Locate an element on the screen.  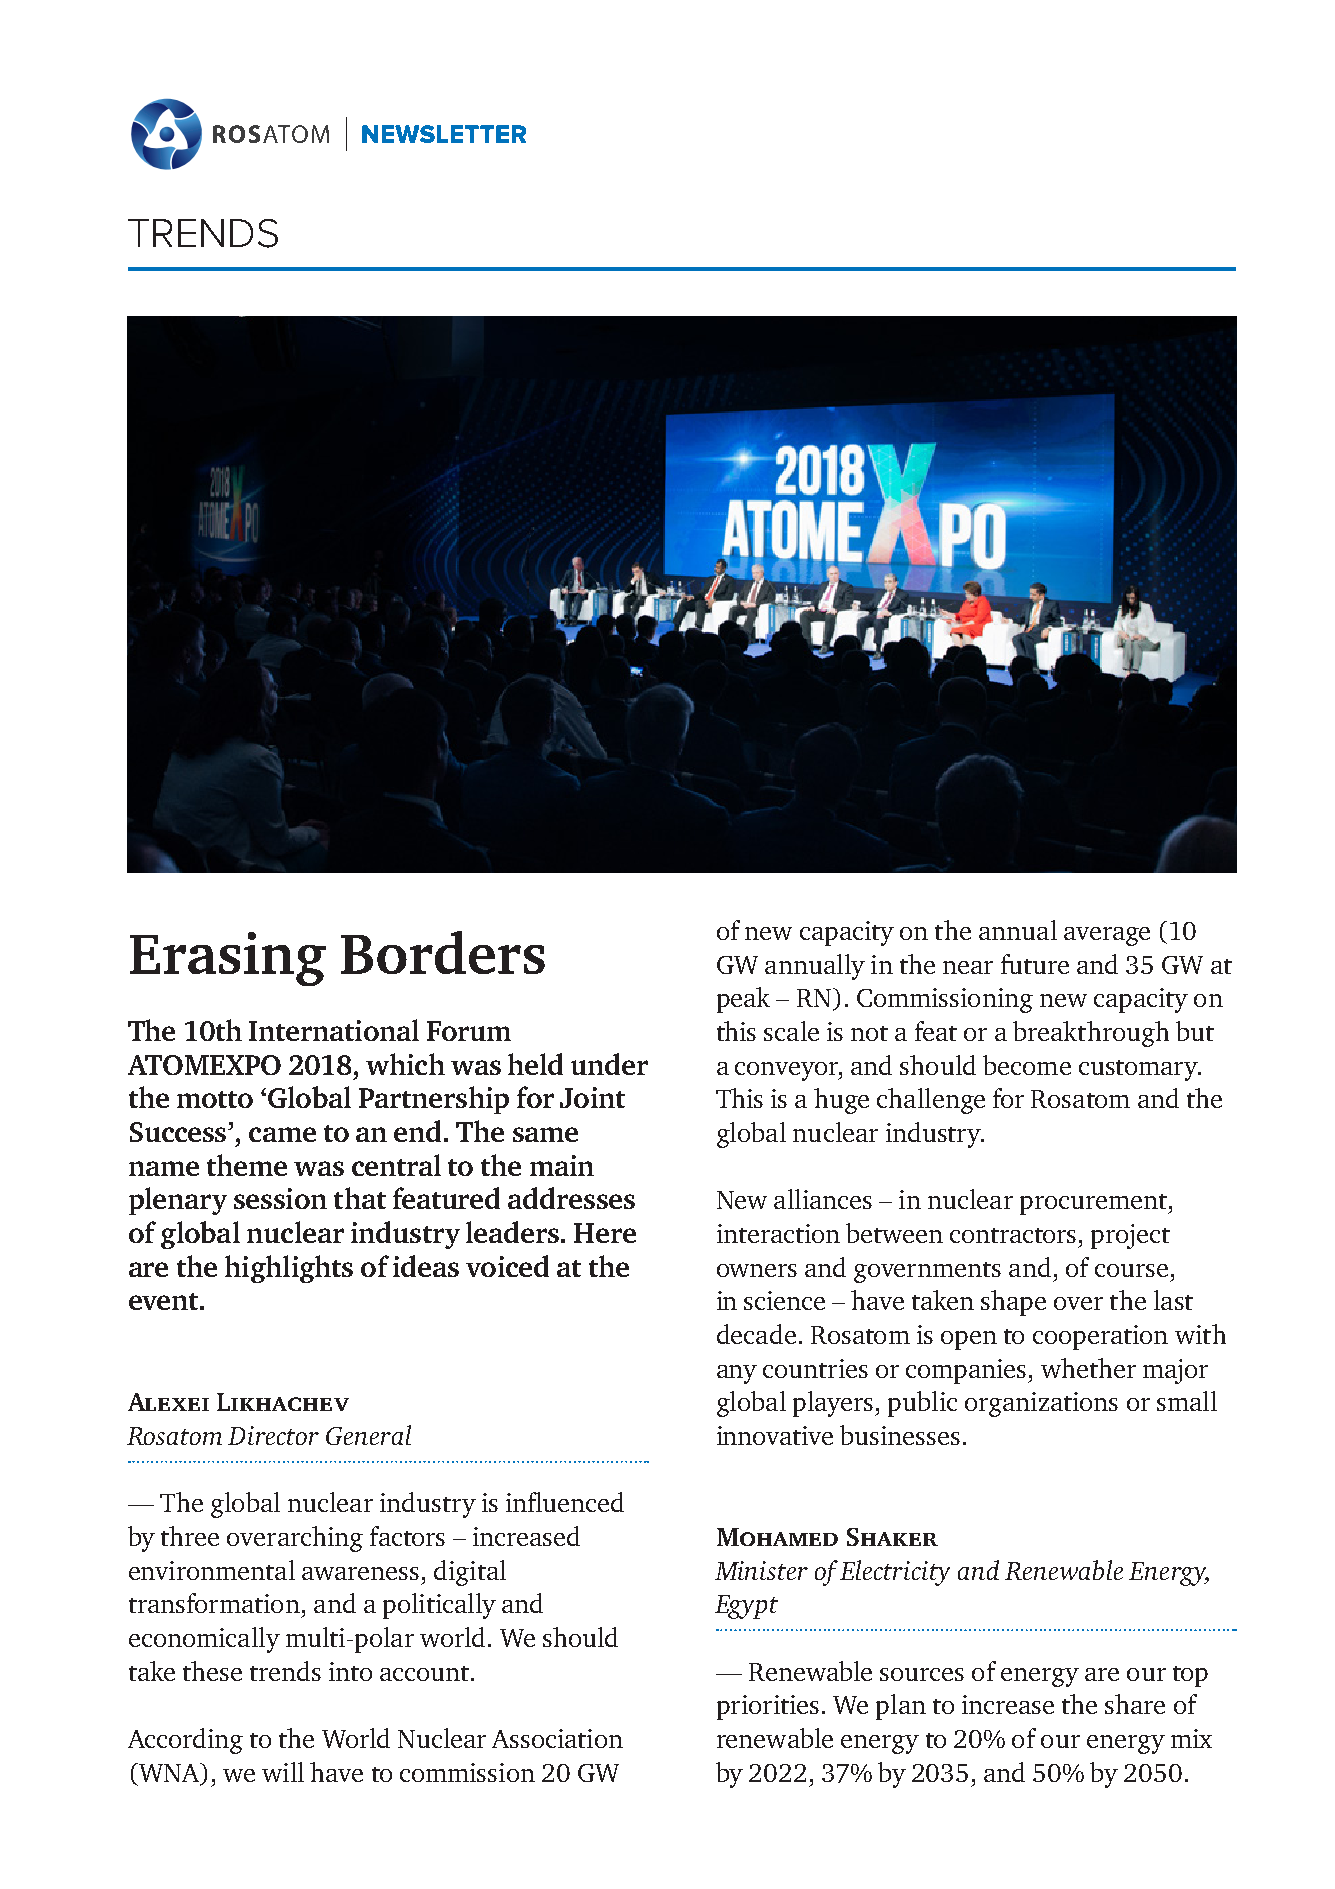
Alexei is located at coordinates (168, 1402).
